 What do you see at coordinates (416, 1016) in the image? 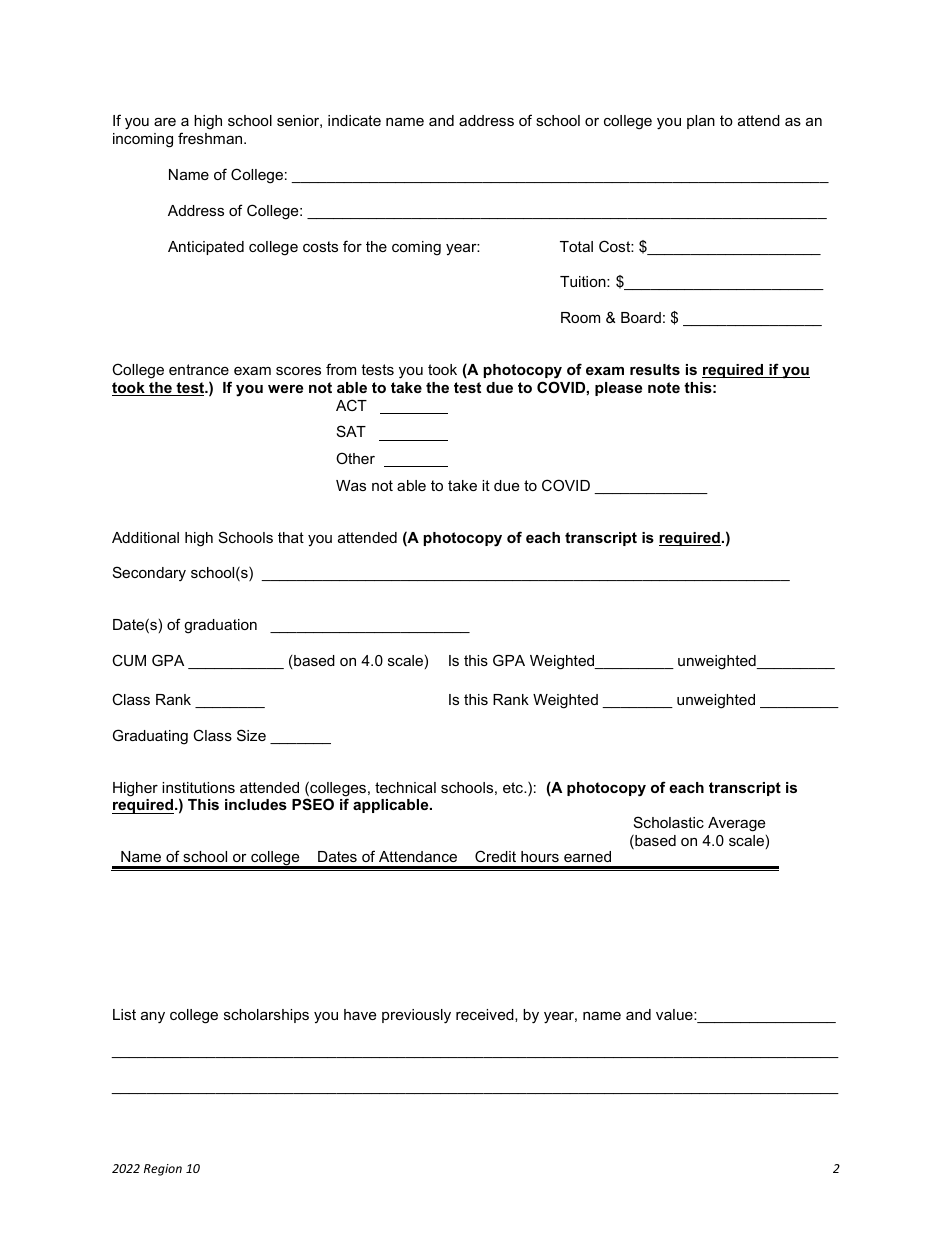
I see `previously` at bounding box center [416, 1016].
